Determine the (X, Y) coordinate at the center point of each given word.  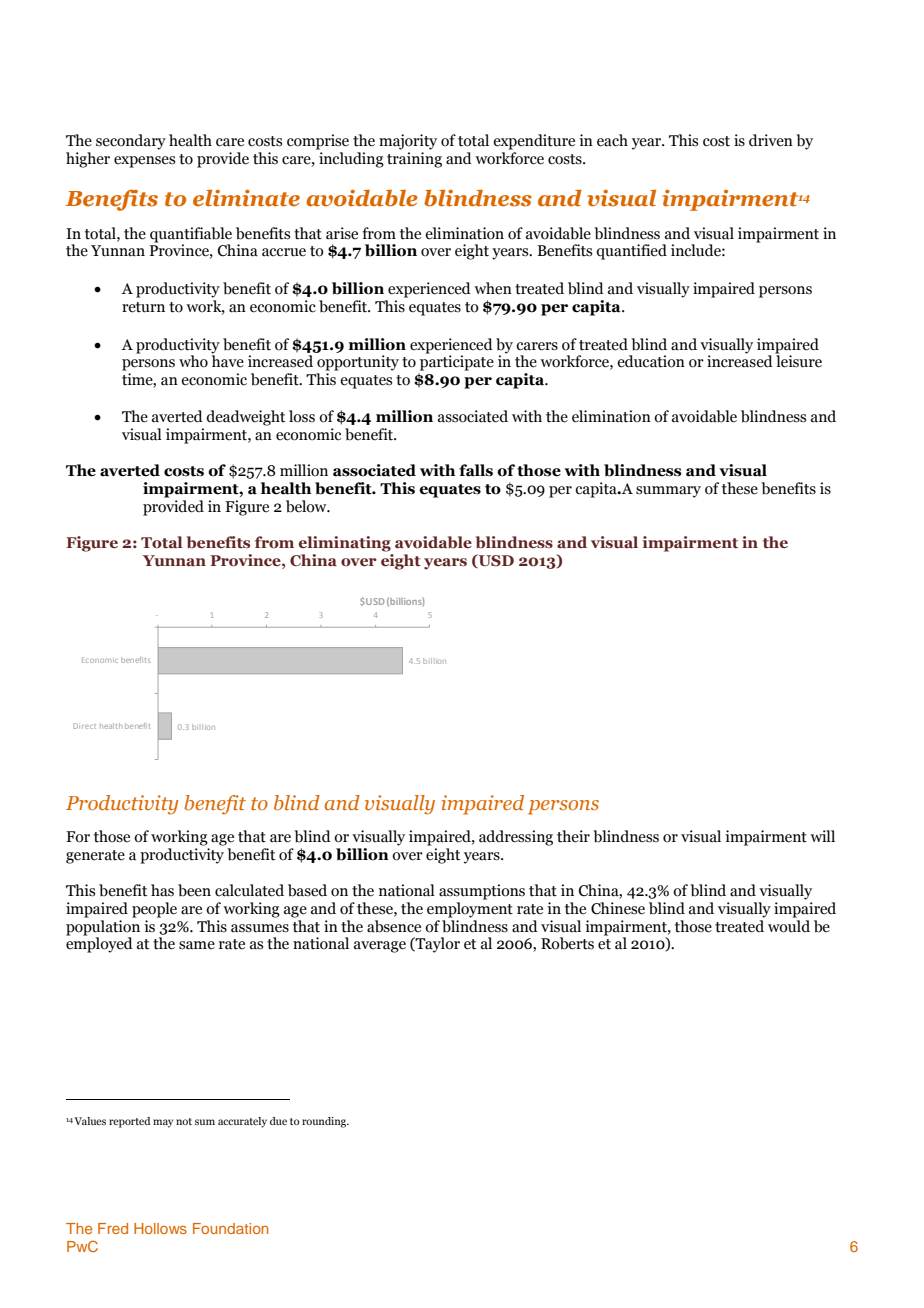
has (162, 890)
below (307, 506)
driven (771, 140)
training (414, 160)
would (789, 925)
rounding (325, 1122)
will (822, 836)
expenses (144, 162)
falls (476, 470)
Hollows (160, 1228)
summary (668, 492)
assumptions (482, 892)
